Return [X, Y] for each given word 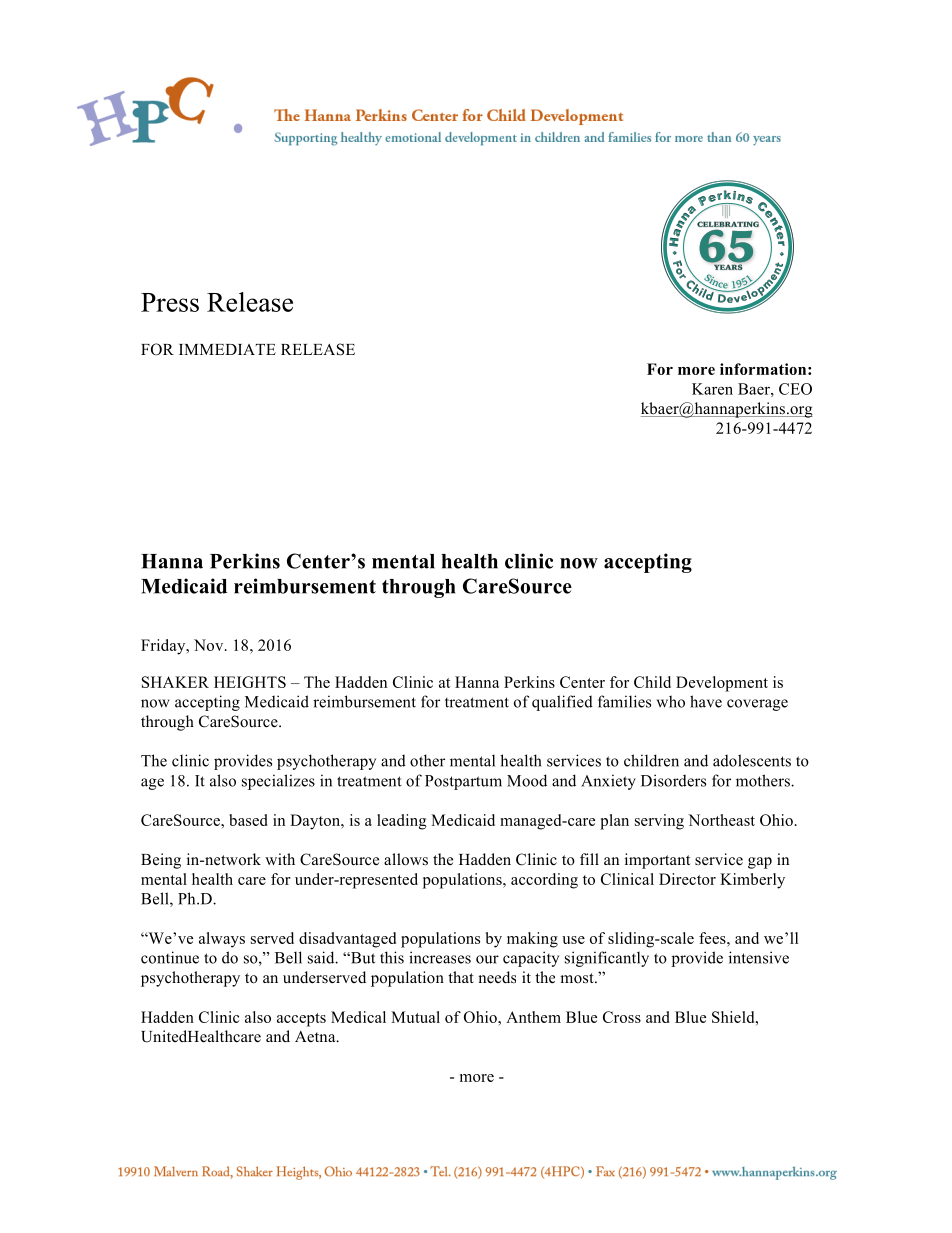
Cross [622, 1017]
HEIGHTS [250, 682]
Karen [712, 389]
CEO [795, 389]
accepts [301, 1020]
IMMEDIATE [227, 349]
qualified [562, 703]
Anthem [533, 1017]
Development [722, 684]
